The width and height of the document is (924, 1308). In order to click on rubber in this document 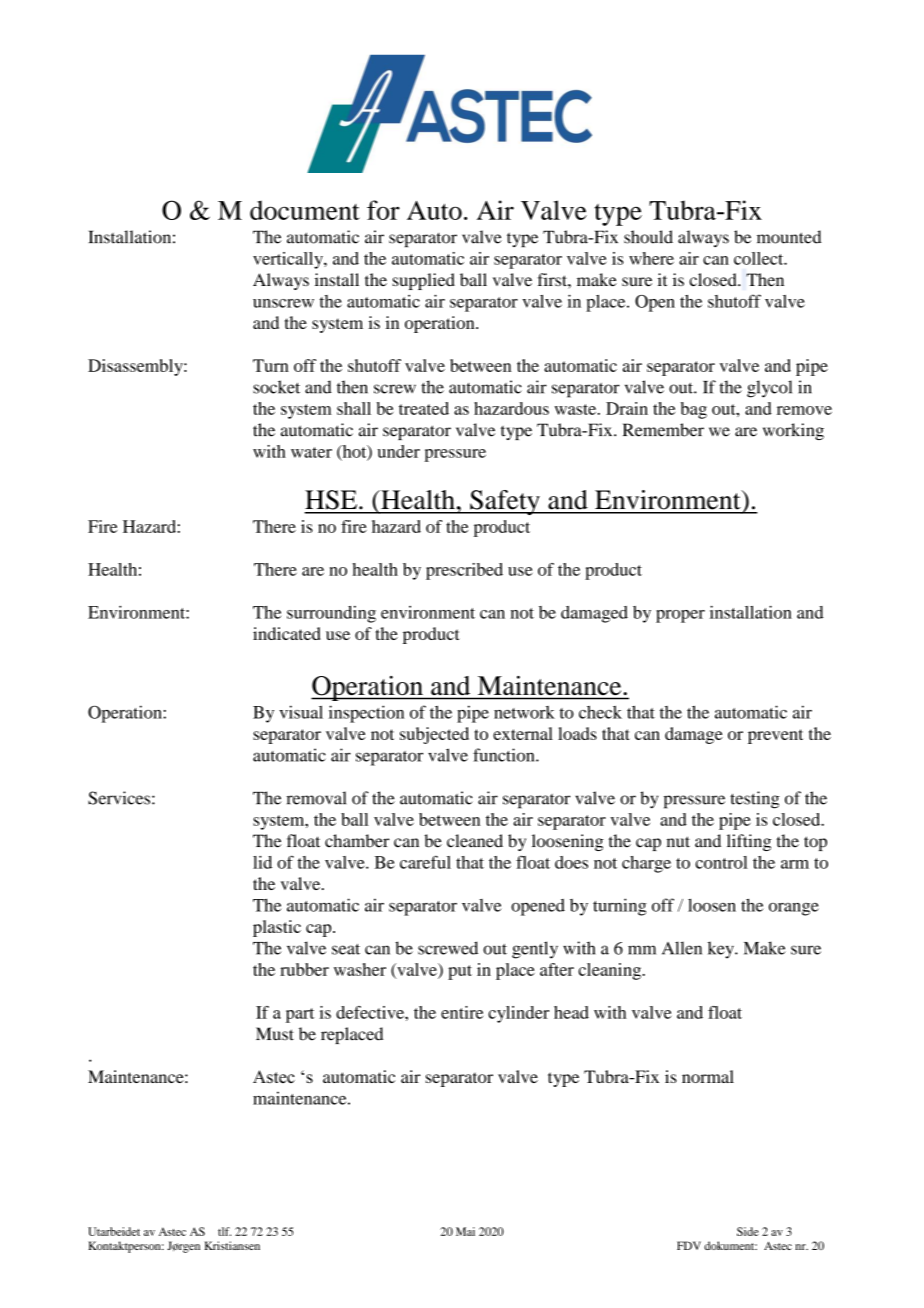, I will do `click(304, 969)`.
